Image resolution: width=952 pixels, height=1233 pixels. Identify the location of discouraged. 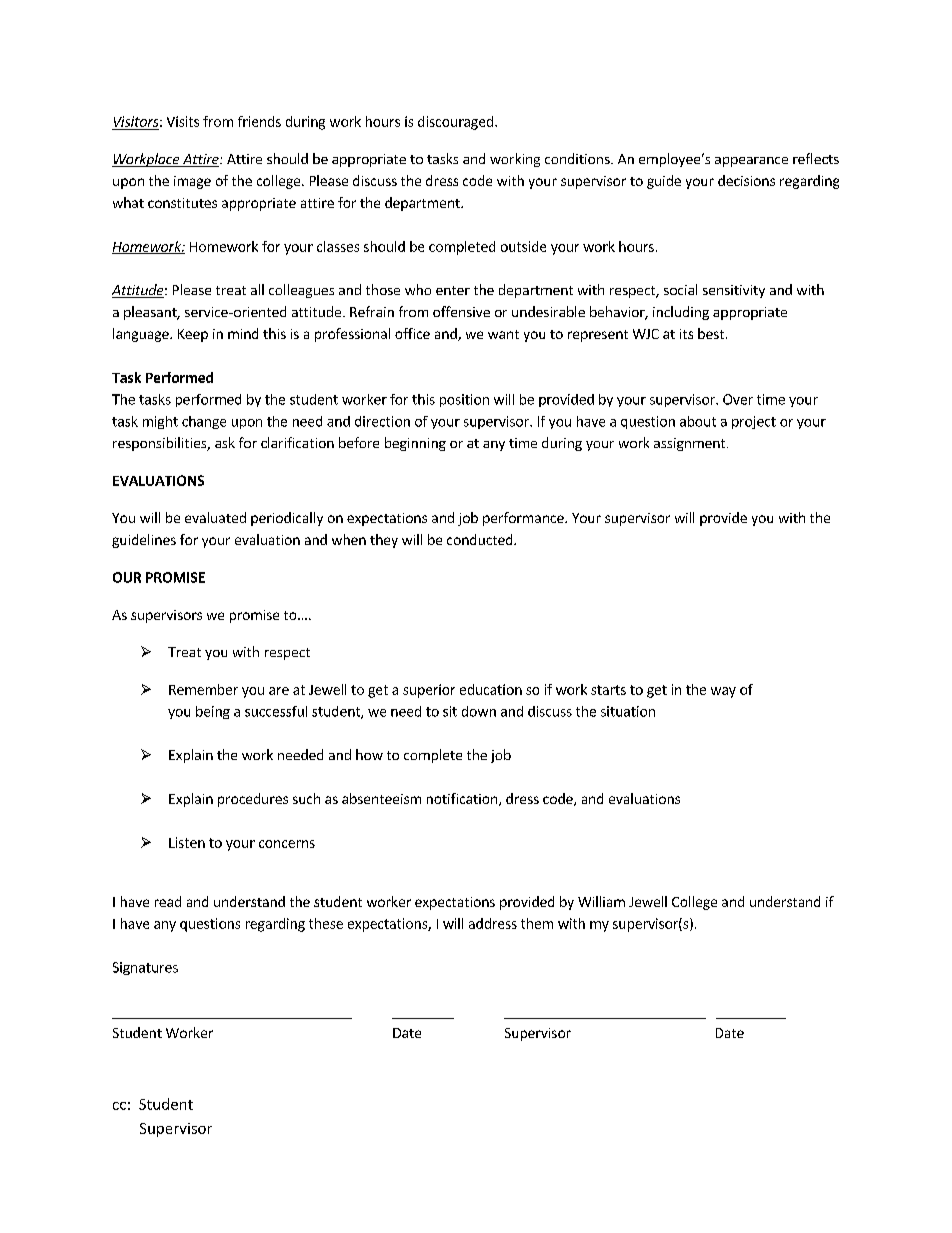
(457, 123).
